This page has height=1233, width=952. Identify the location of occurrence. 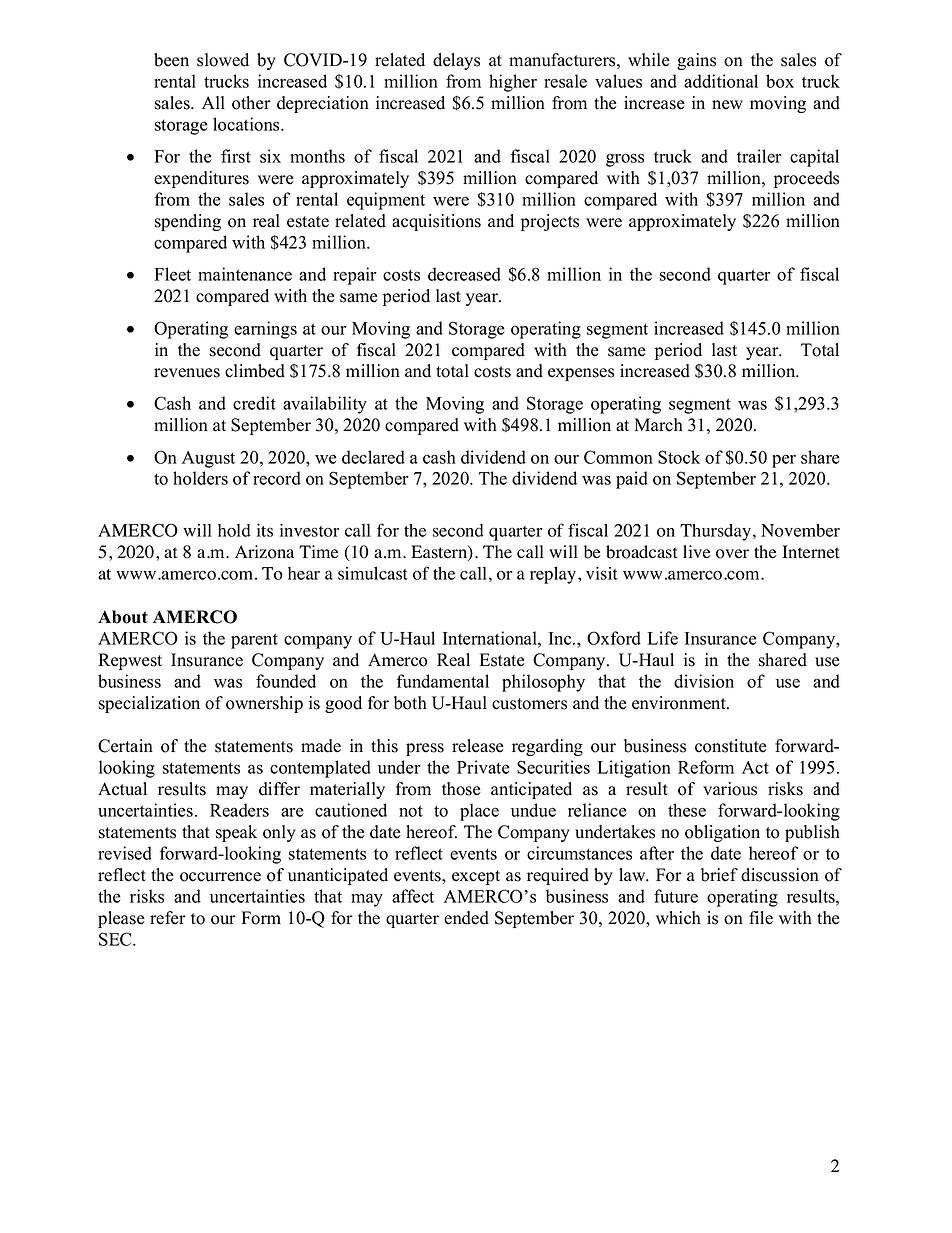
(220, 877).
